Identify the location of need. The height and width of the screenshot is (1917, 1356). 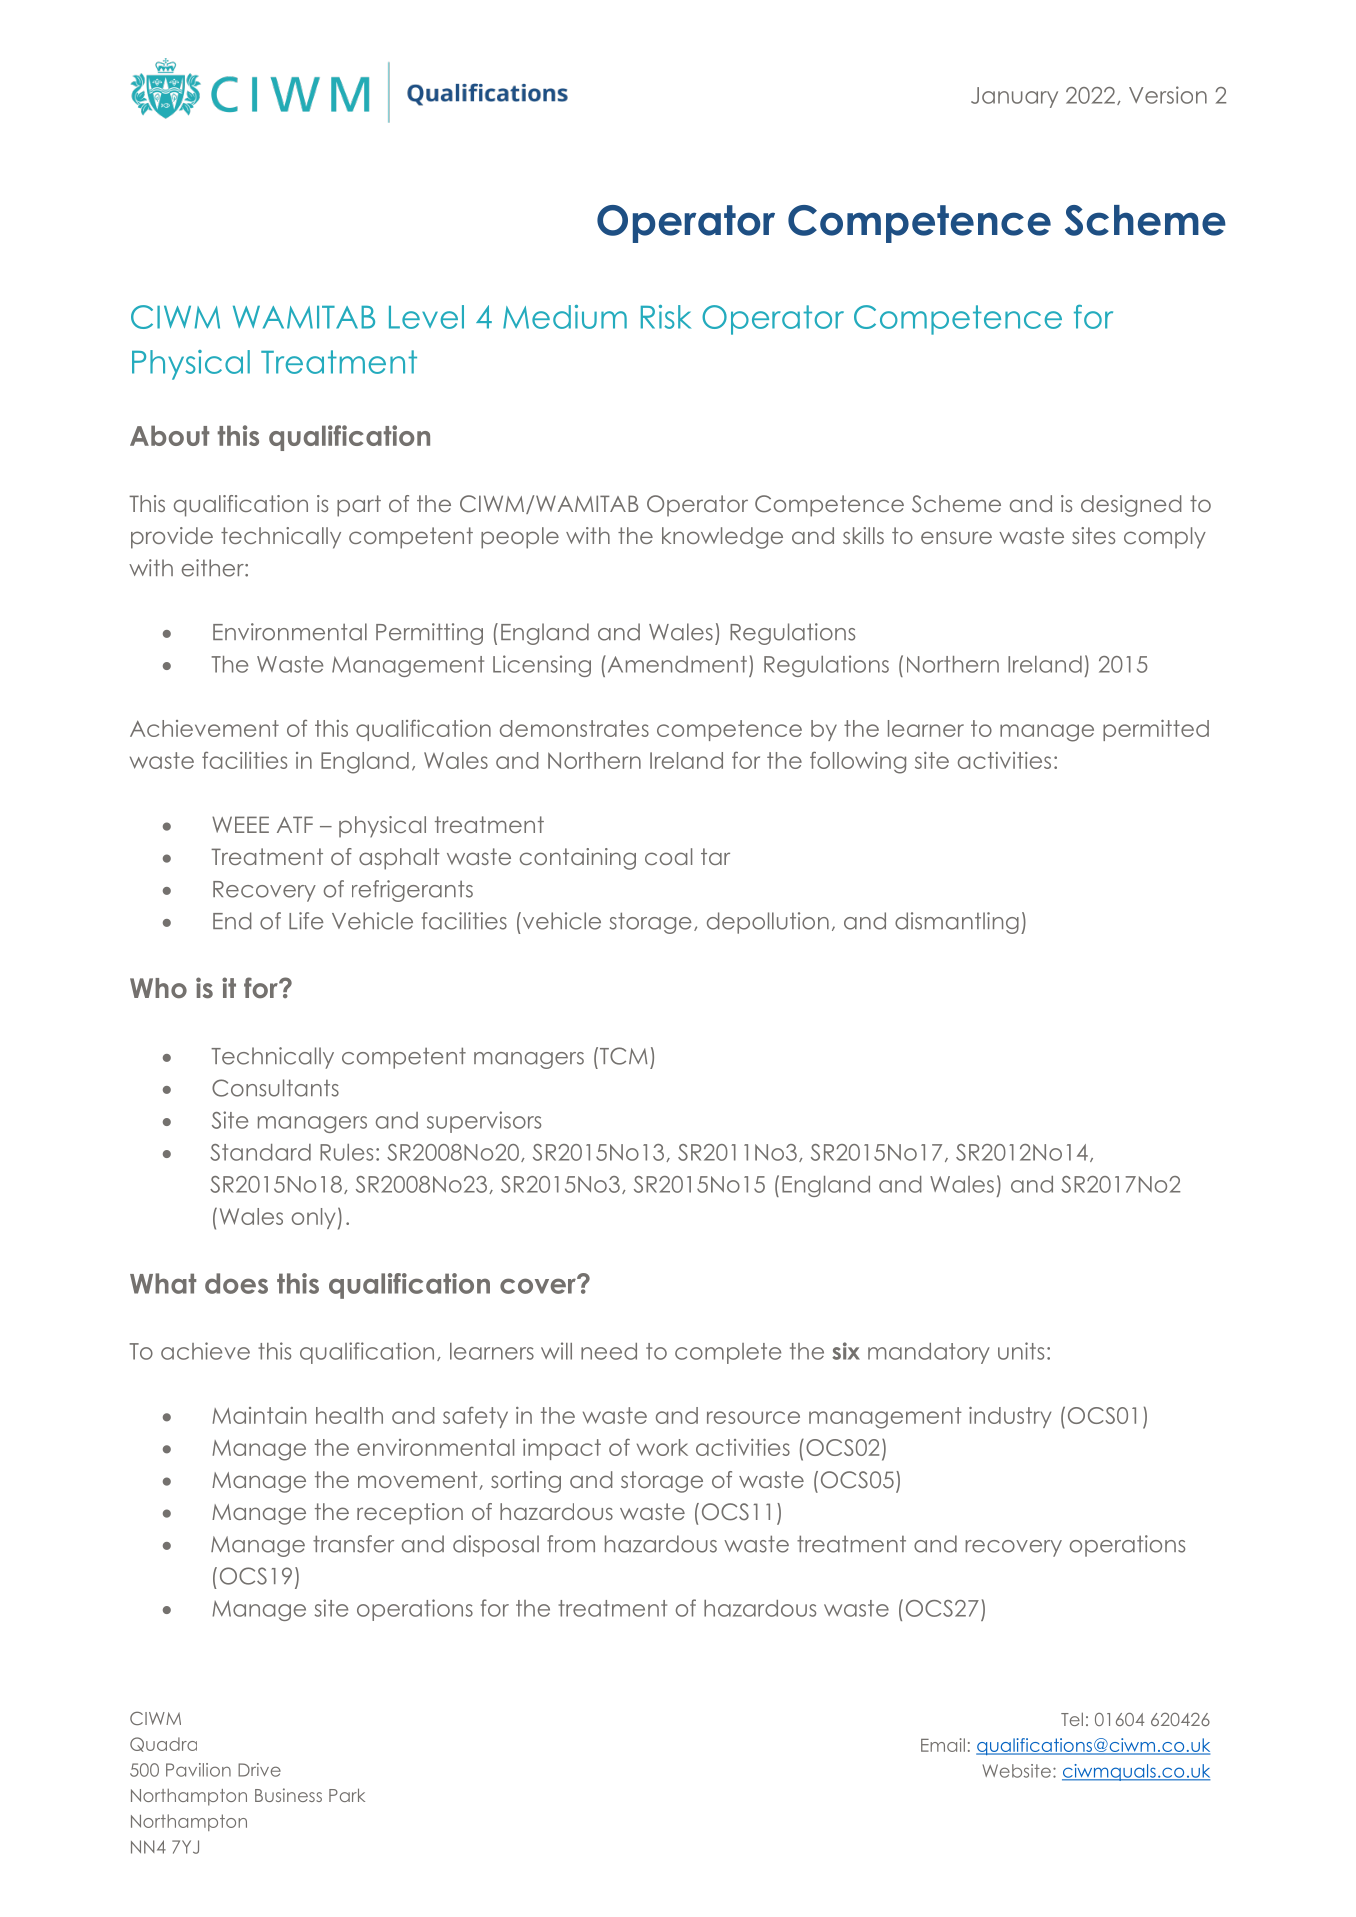
(609, 1351).
